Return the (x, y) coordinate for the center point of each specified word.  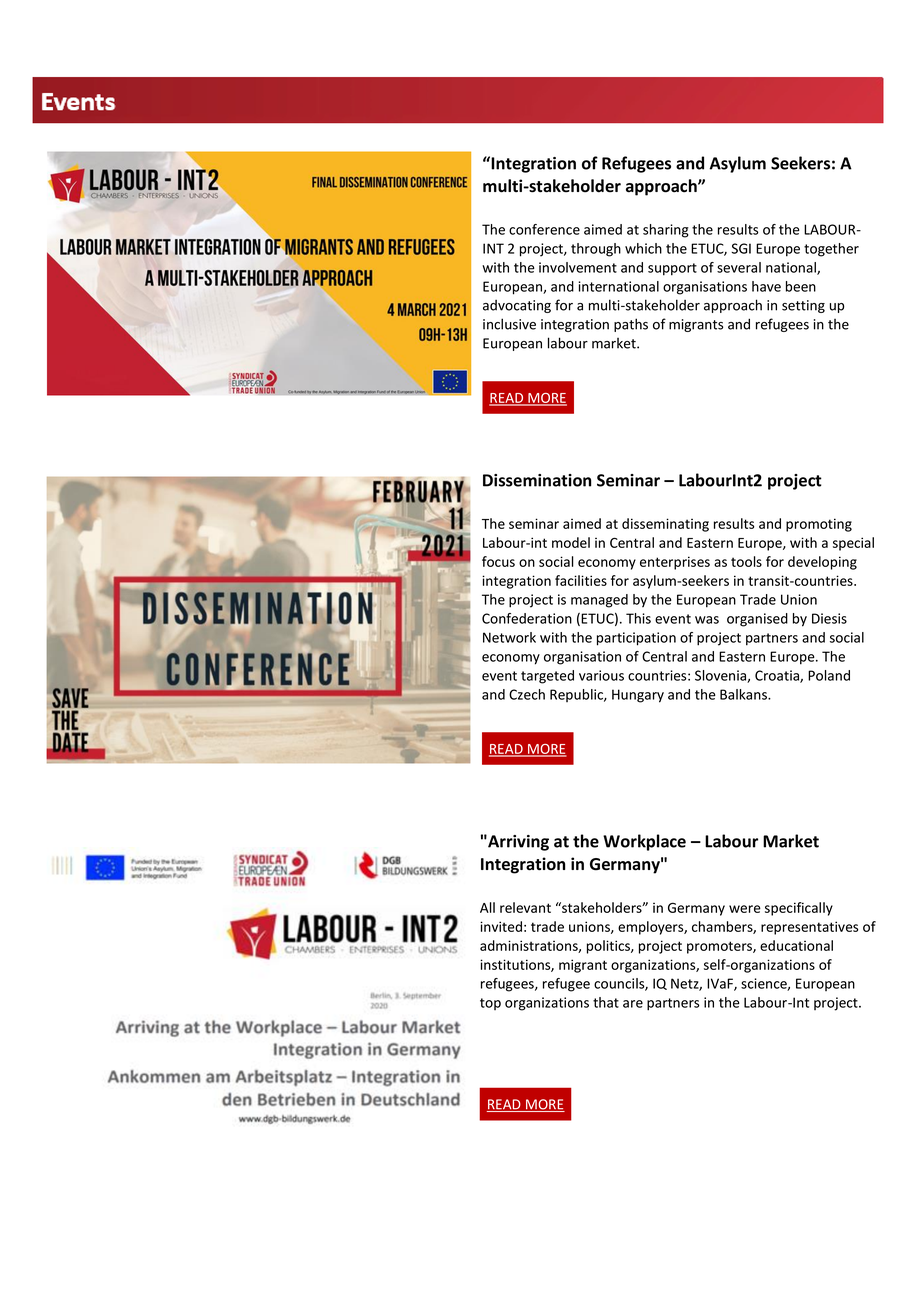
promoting (819, 525)
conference (544, 229)
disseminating (665, 525)
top (490, 1004)
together (831, 250)
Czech (527, 694)
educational (796, 945)
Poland (829, 675)
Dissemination (537, 480)
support (672, 269)
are (633, 1004)
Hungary (638, 696)
